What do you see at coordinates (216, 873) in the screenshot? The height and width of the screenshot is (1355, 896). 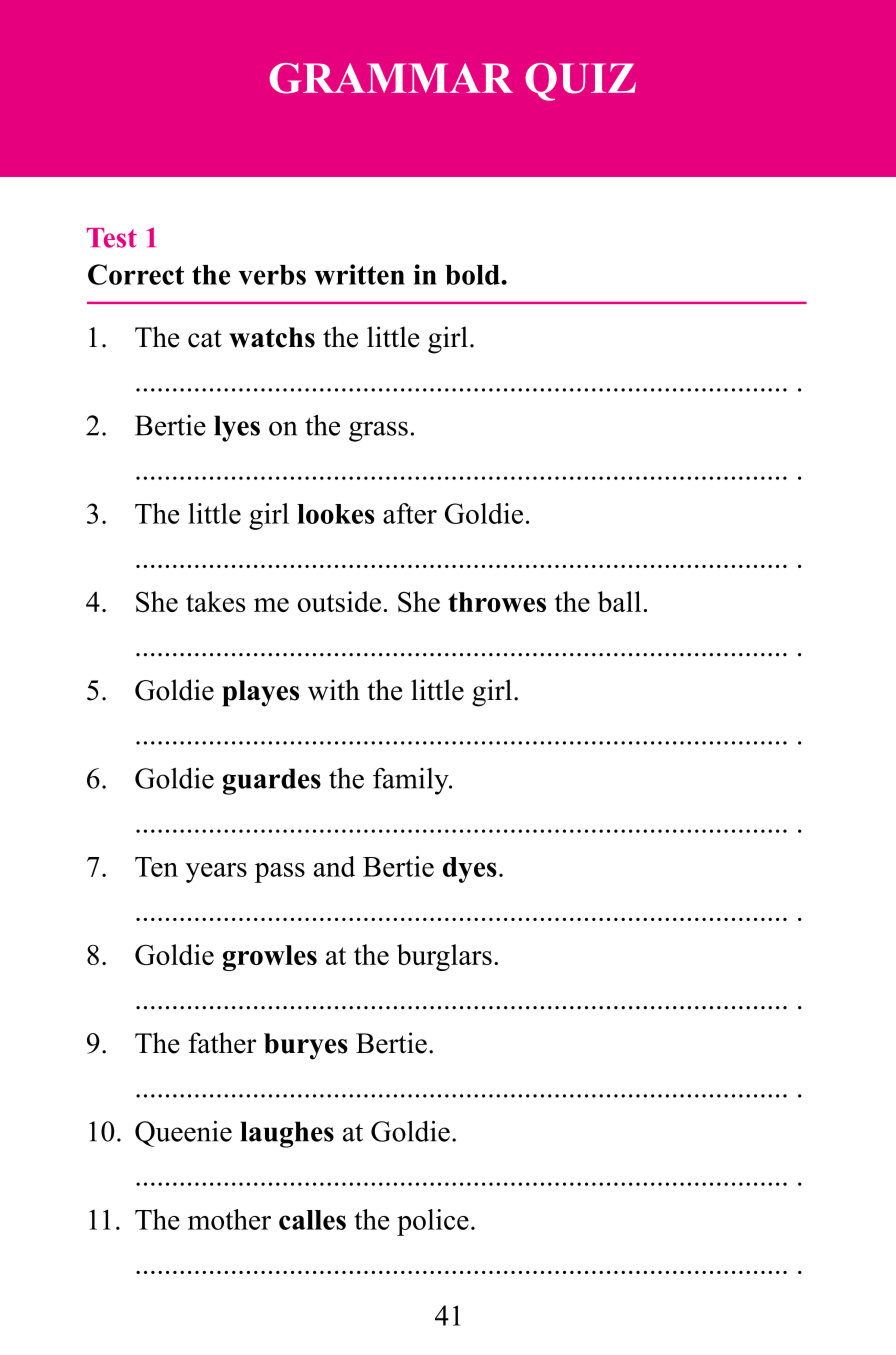 I see `years` at bounding box center [216, 873].
